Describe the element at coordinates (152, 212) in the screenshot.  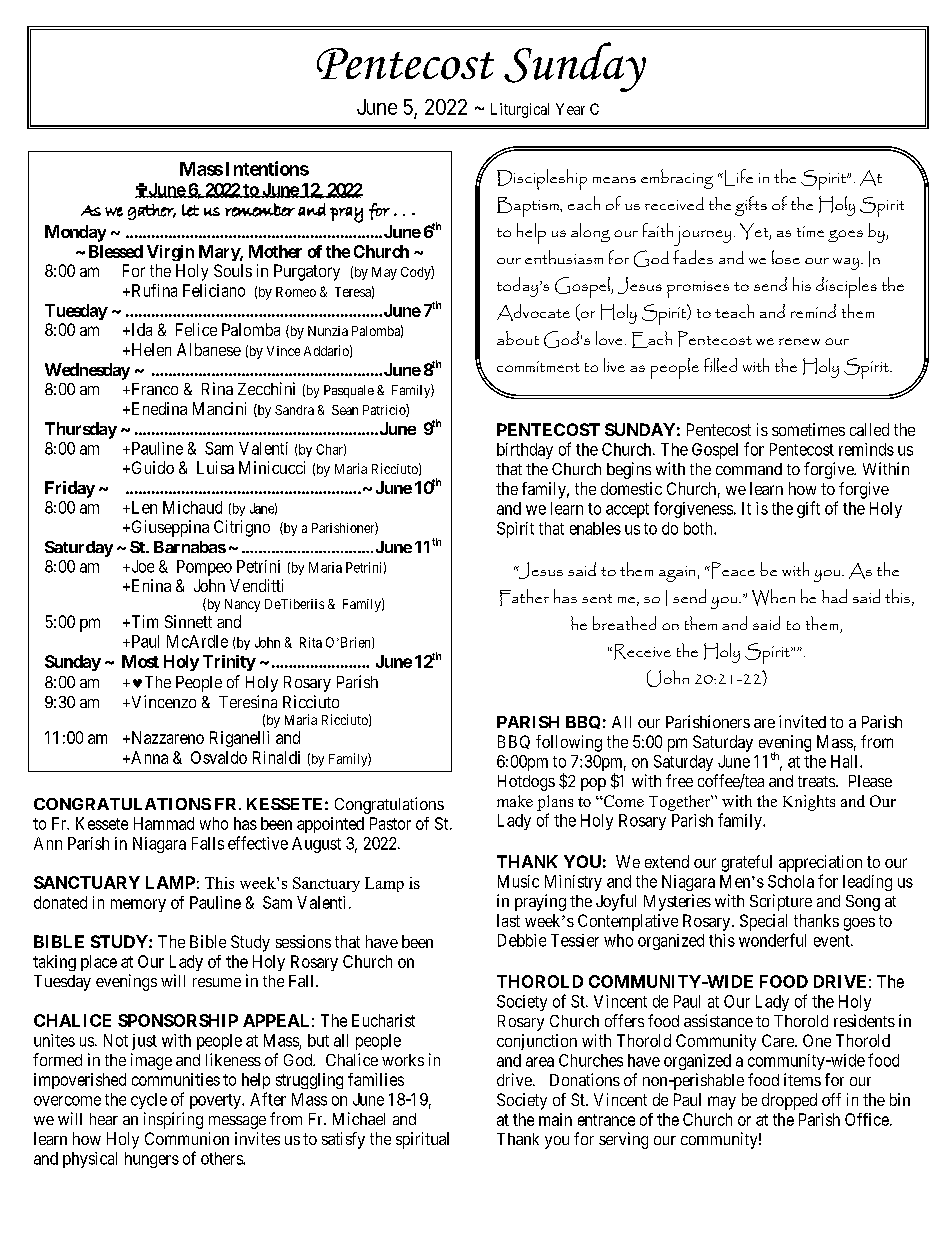
I see `gather` at that location.
